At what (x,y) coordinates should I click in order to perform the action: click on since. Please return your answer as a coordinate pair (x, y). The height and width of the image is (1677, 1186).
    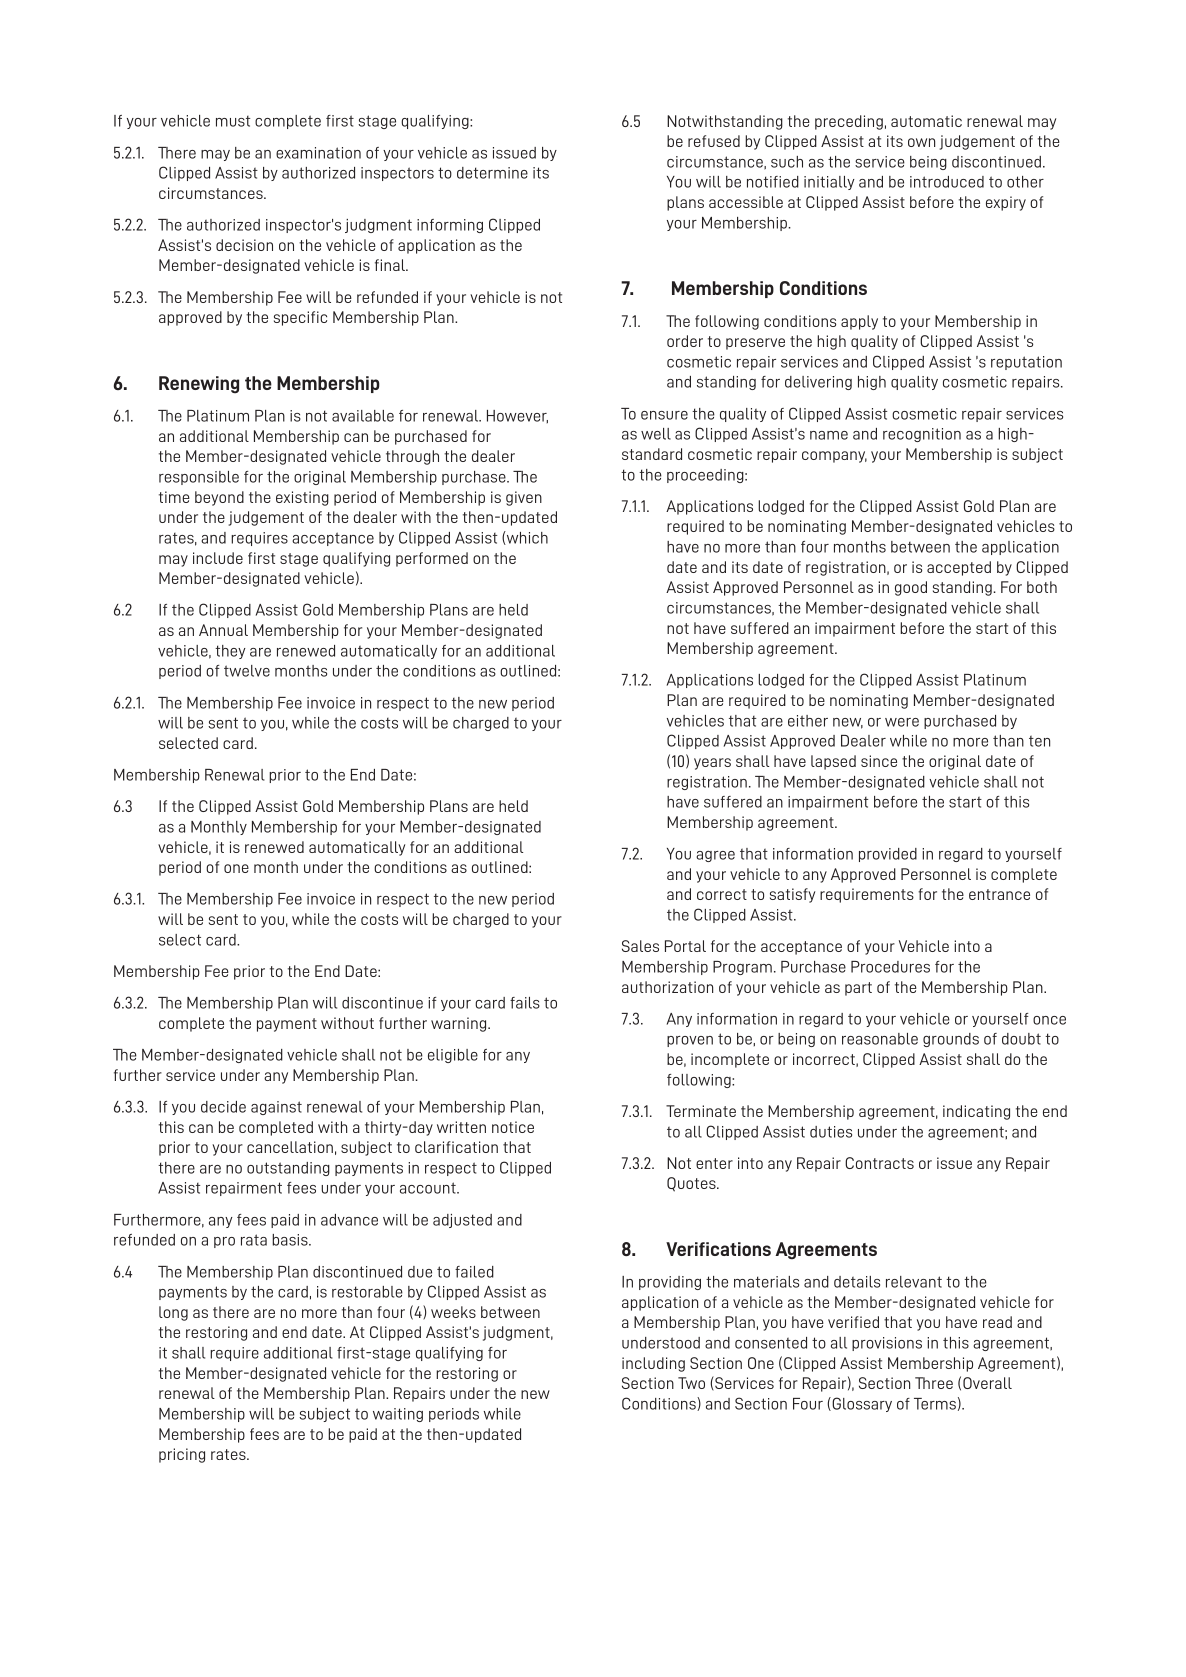
    Looking at the image, I should click on (879, 761).
